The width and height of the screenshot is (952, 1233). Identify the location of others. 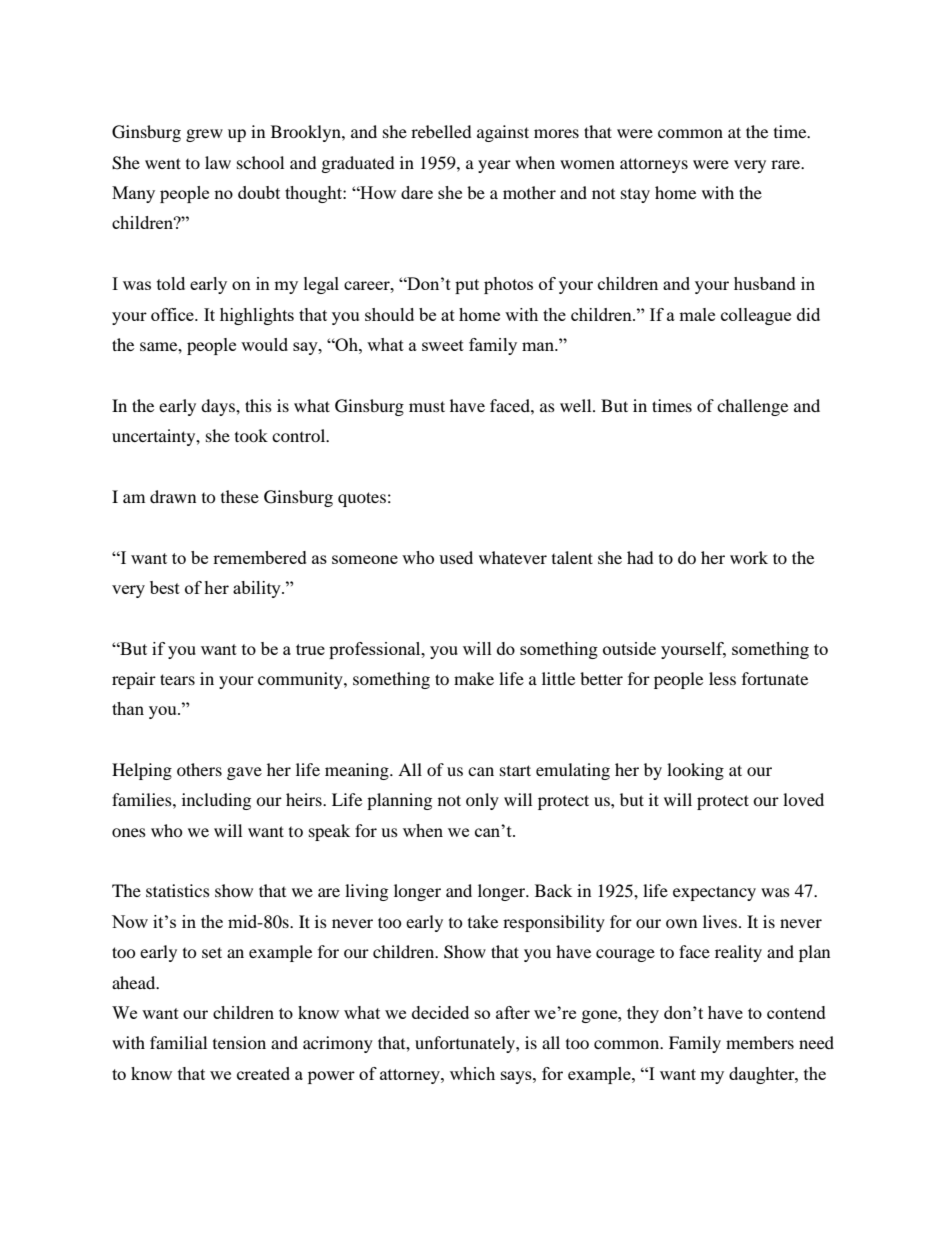
(199, 769).
